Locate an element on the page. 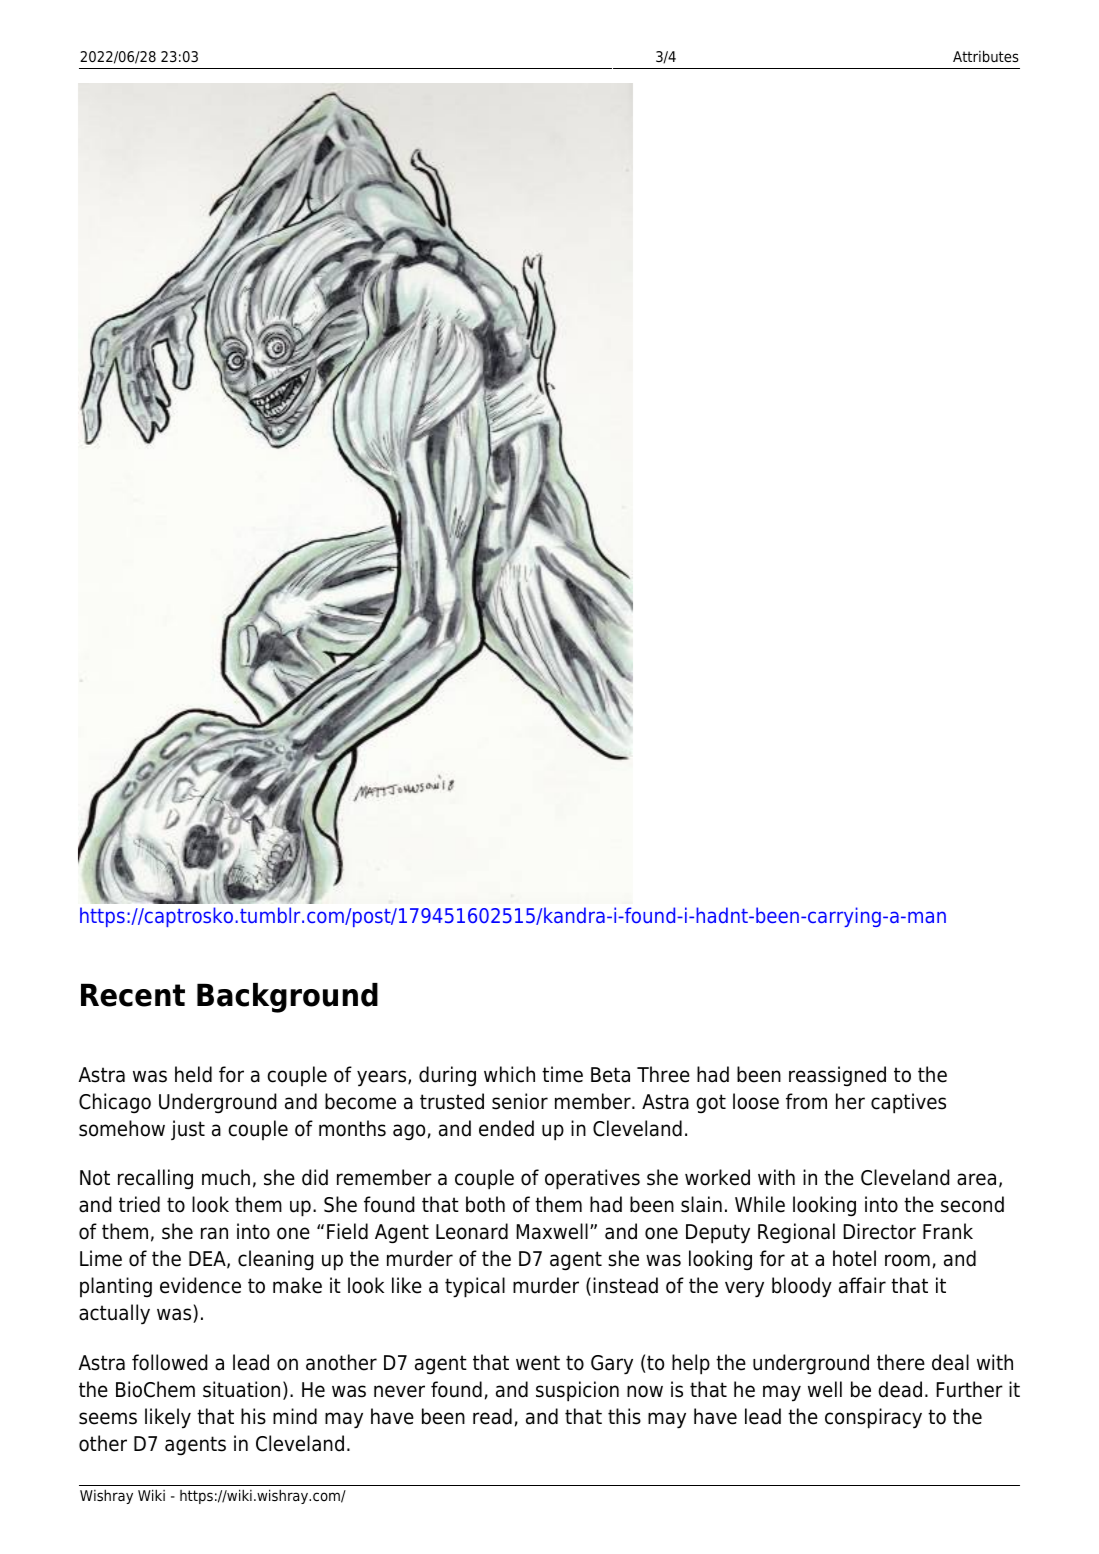  Recent is located at coordinates (133, 995).
